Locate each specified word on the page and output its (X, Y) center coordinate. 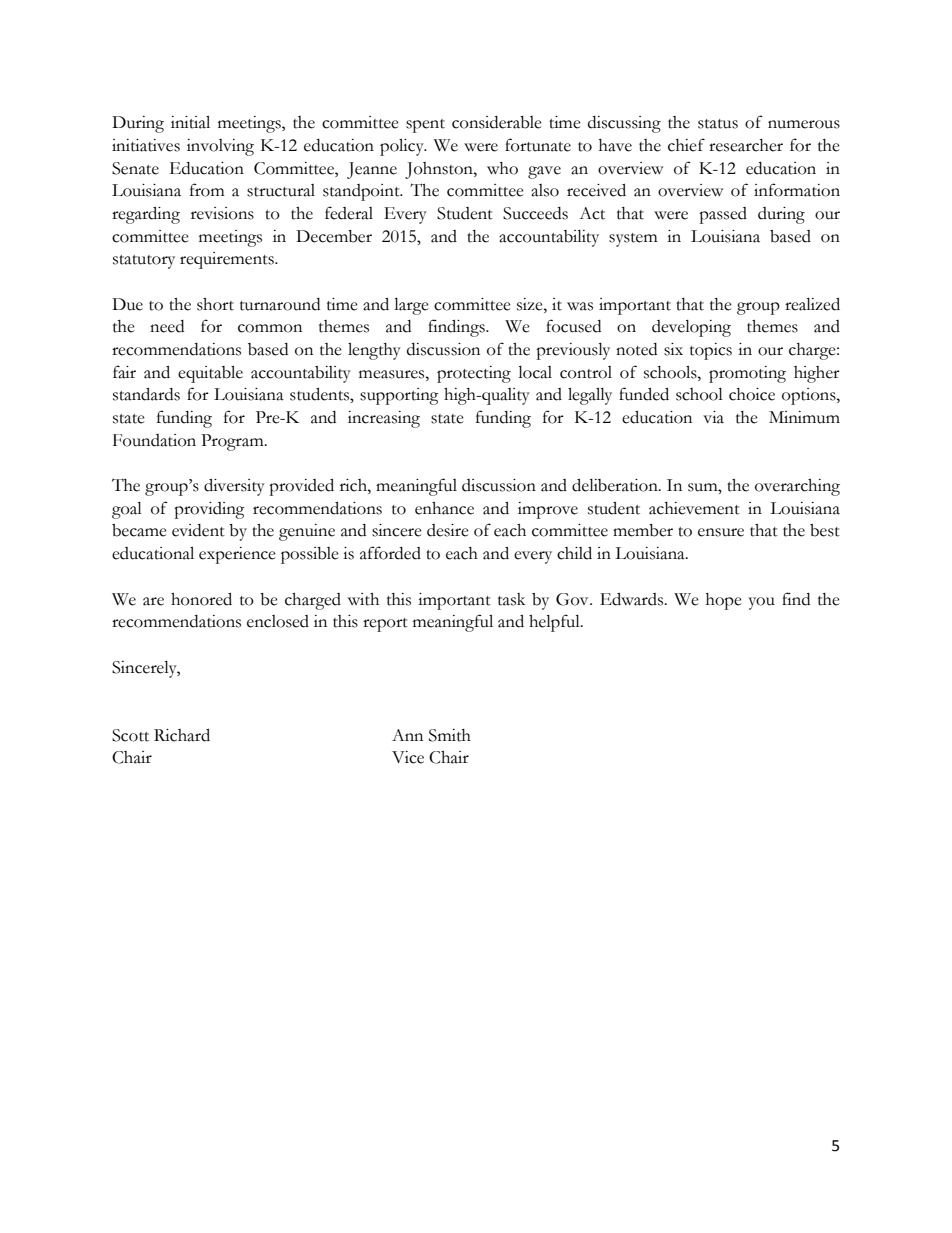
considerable (497, 122)
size (531, 304)
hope (724, 601)
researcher (746, 145)
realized (812, 304)
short (215, 304)
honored (201, 599)
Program (233, 442)
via (713, 417)
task (511, 599)
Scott (130, 735)
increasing (384, 419)
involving (220, 147)
